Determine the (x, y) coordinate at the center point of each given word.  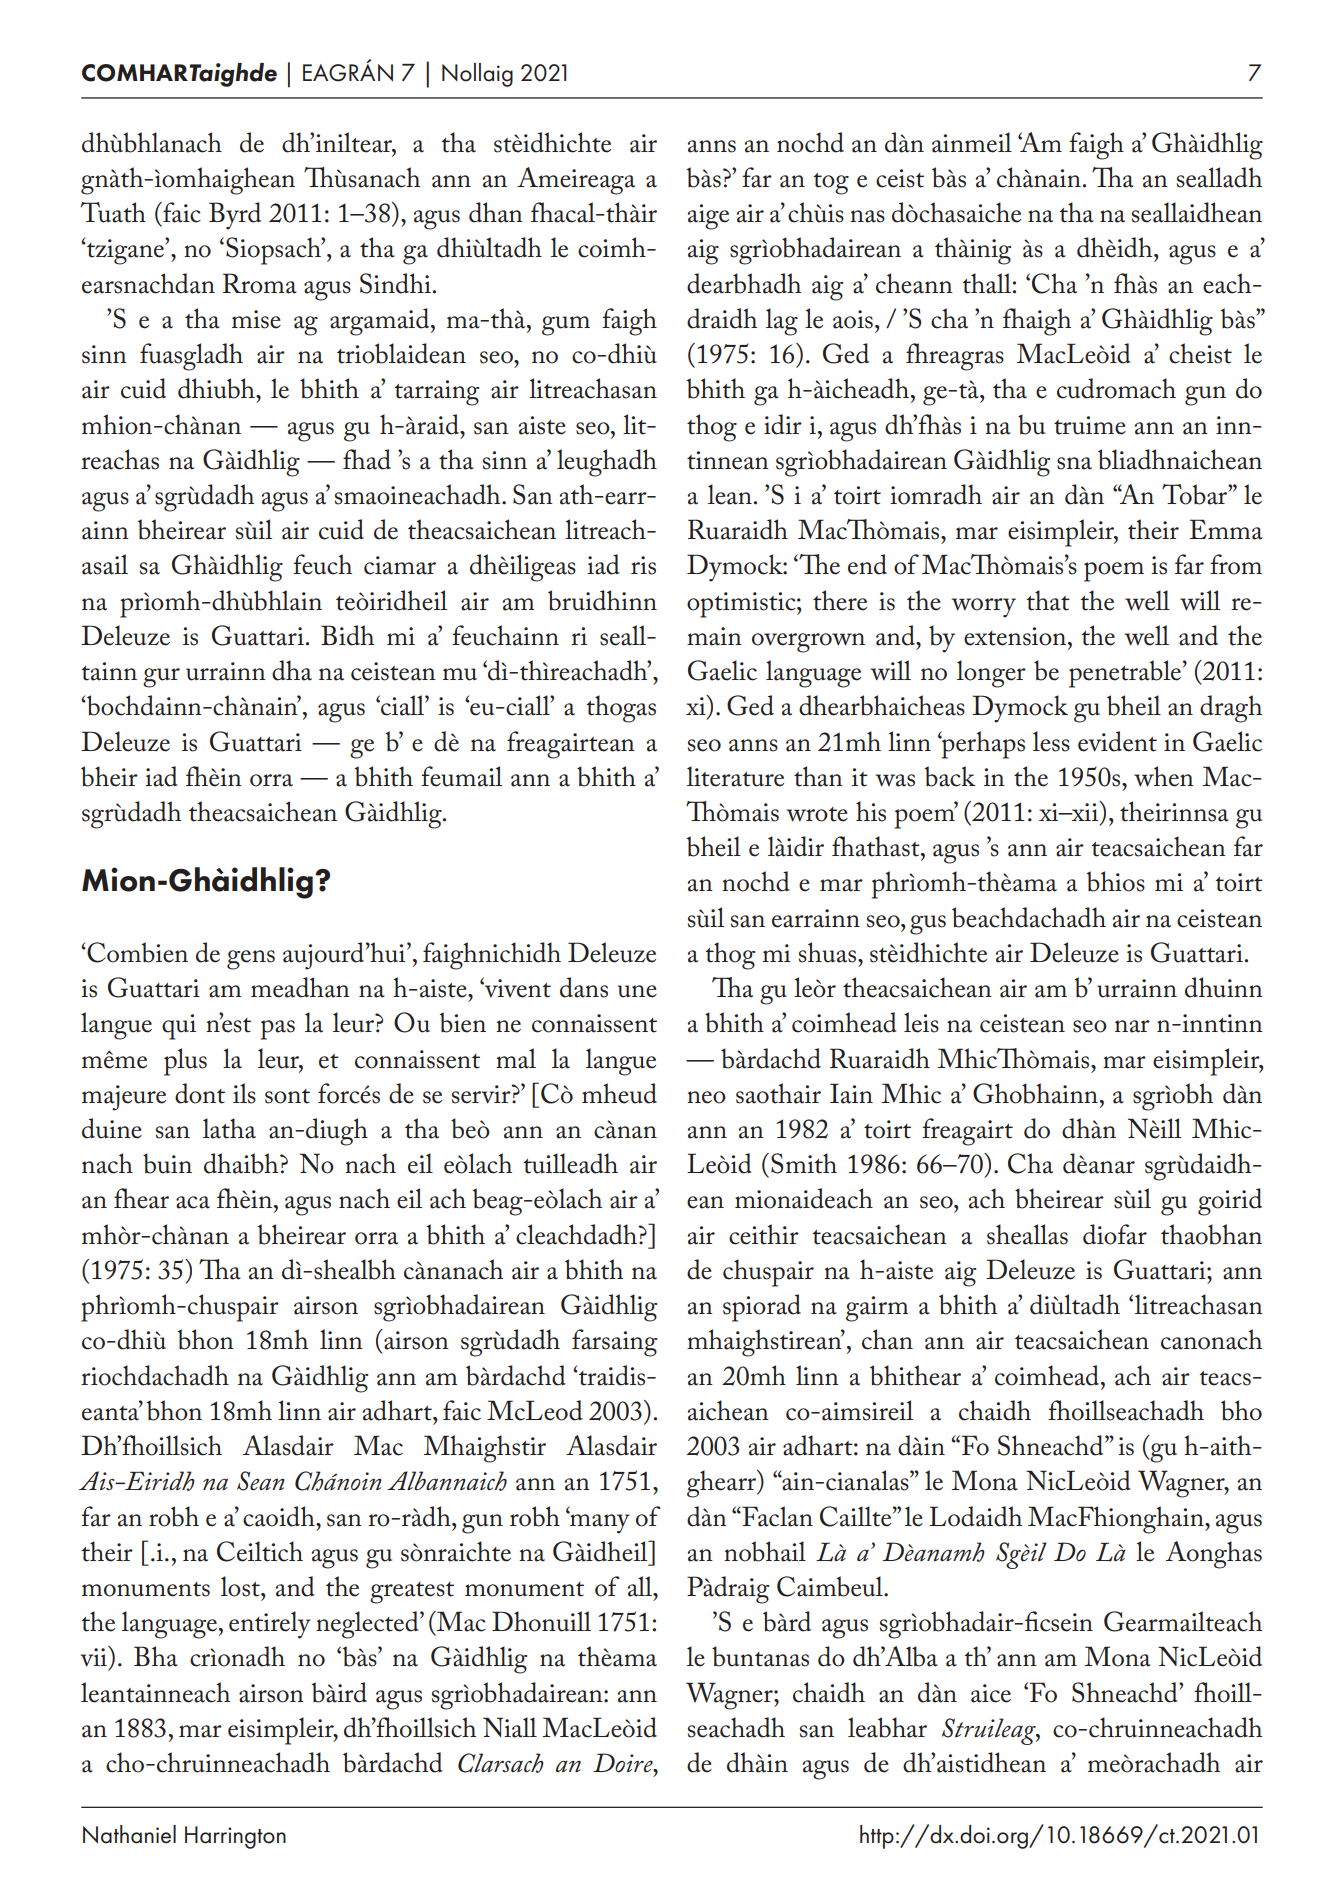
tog (831, 184)
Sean (261, 1481)
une (637, 991)
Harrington (235, 1837)
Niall (510, 1727)
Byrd (235, 216)
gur (161, 678)
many (599, 1522)
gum (566, 326)
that (1048, 600)
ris (643, 565)
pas (278, 1030)
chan (887, 1339)
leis (921, 1022)
